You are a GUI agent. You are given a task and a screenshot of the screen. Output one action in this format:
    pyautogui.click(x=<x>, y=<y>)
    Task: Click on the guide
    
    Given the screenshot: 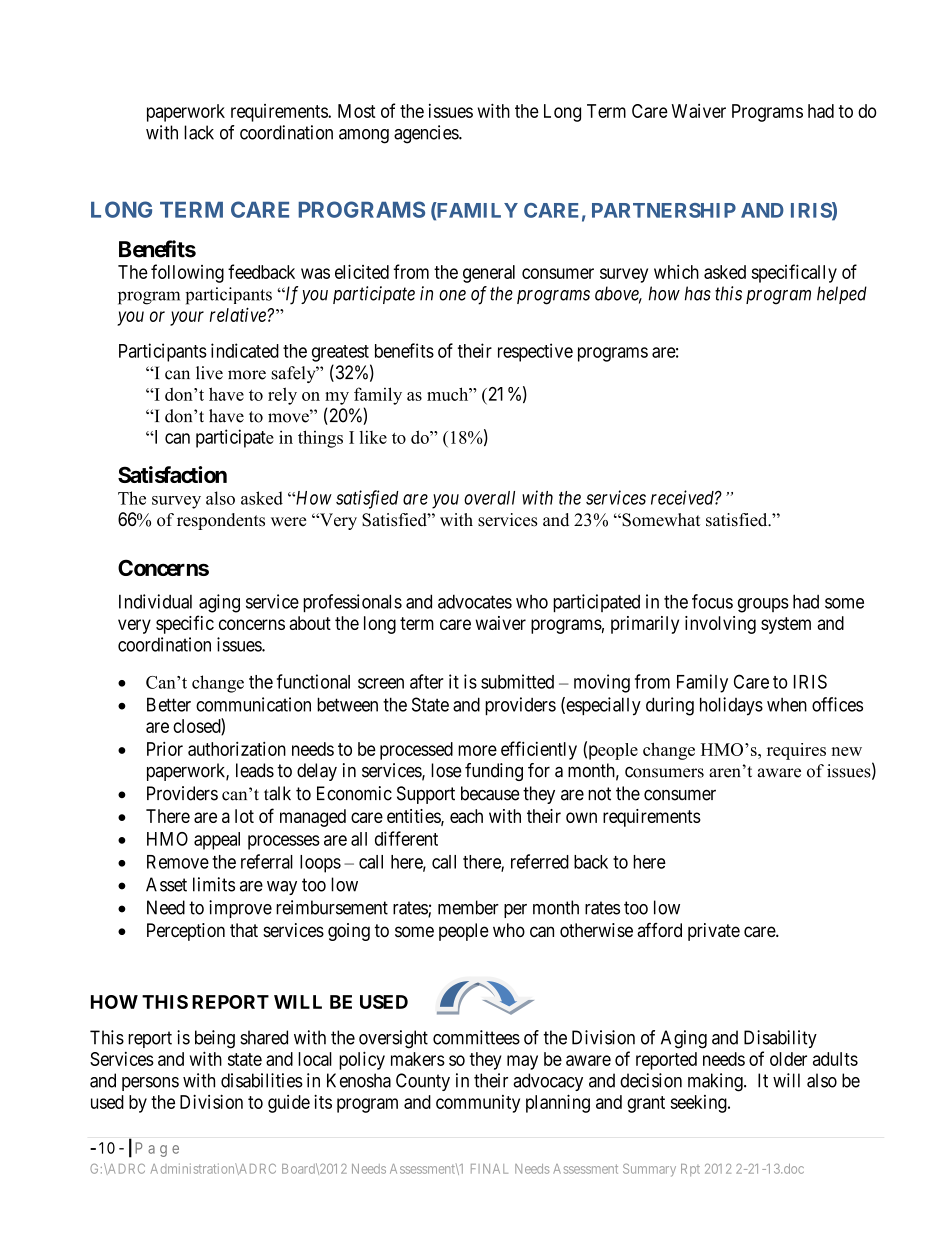 What is the action you would take?
    pyautogui.click(x=289, y=1104)
